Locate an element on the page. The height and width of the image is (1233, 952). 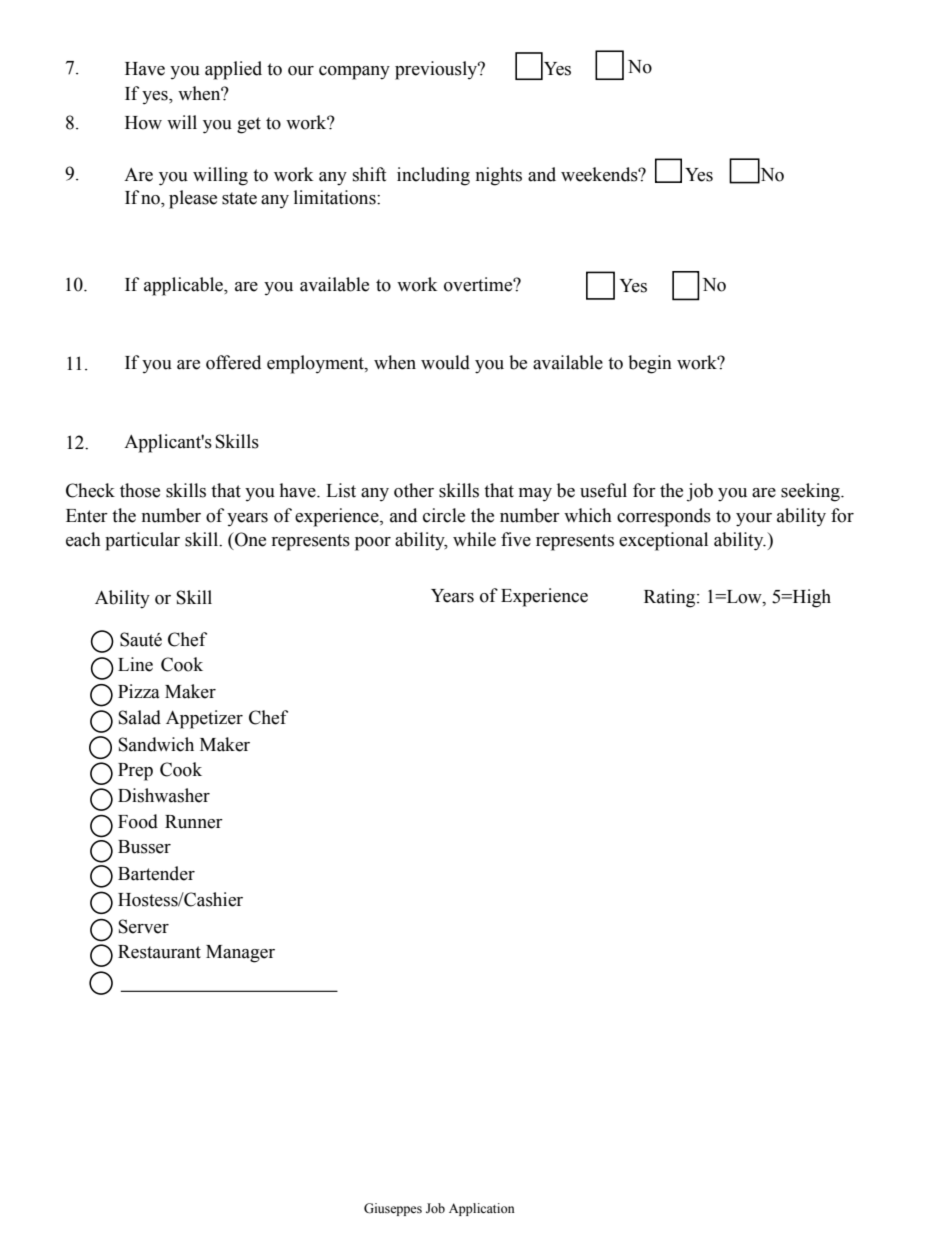
while is located at coordinates (474, 539).
